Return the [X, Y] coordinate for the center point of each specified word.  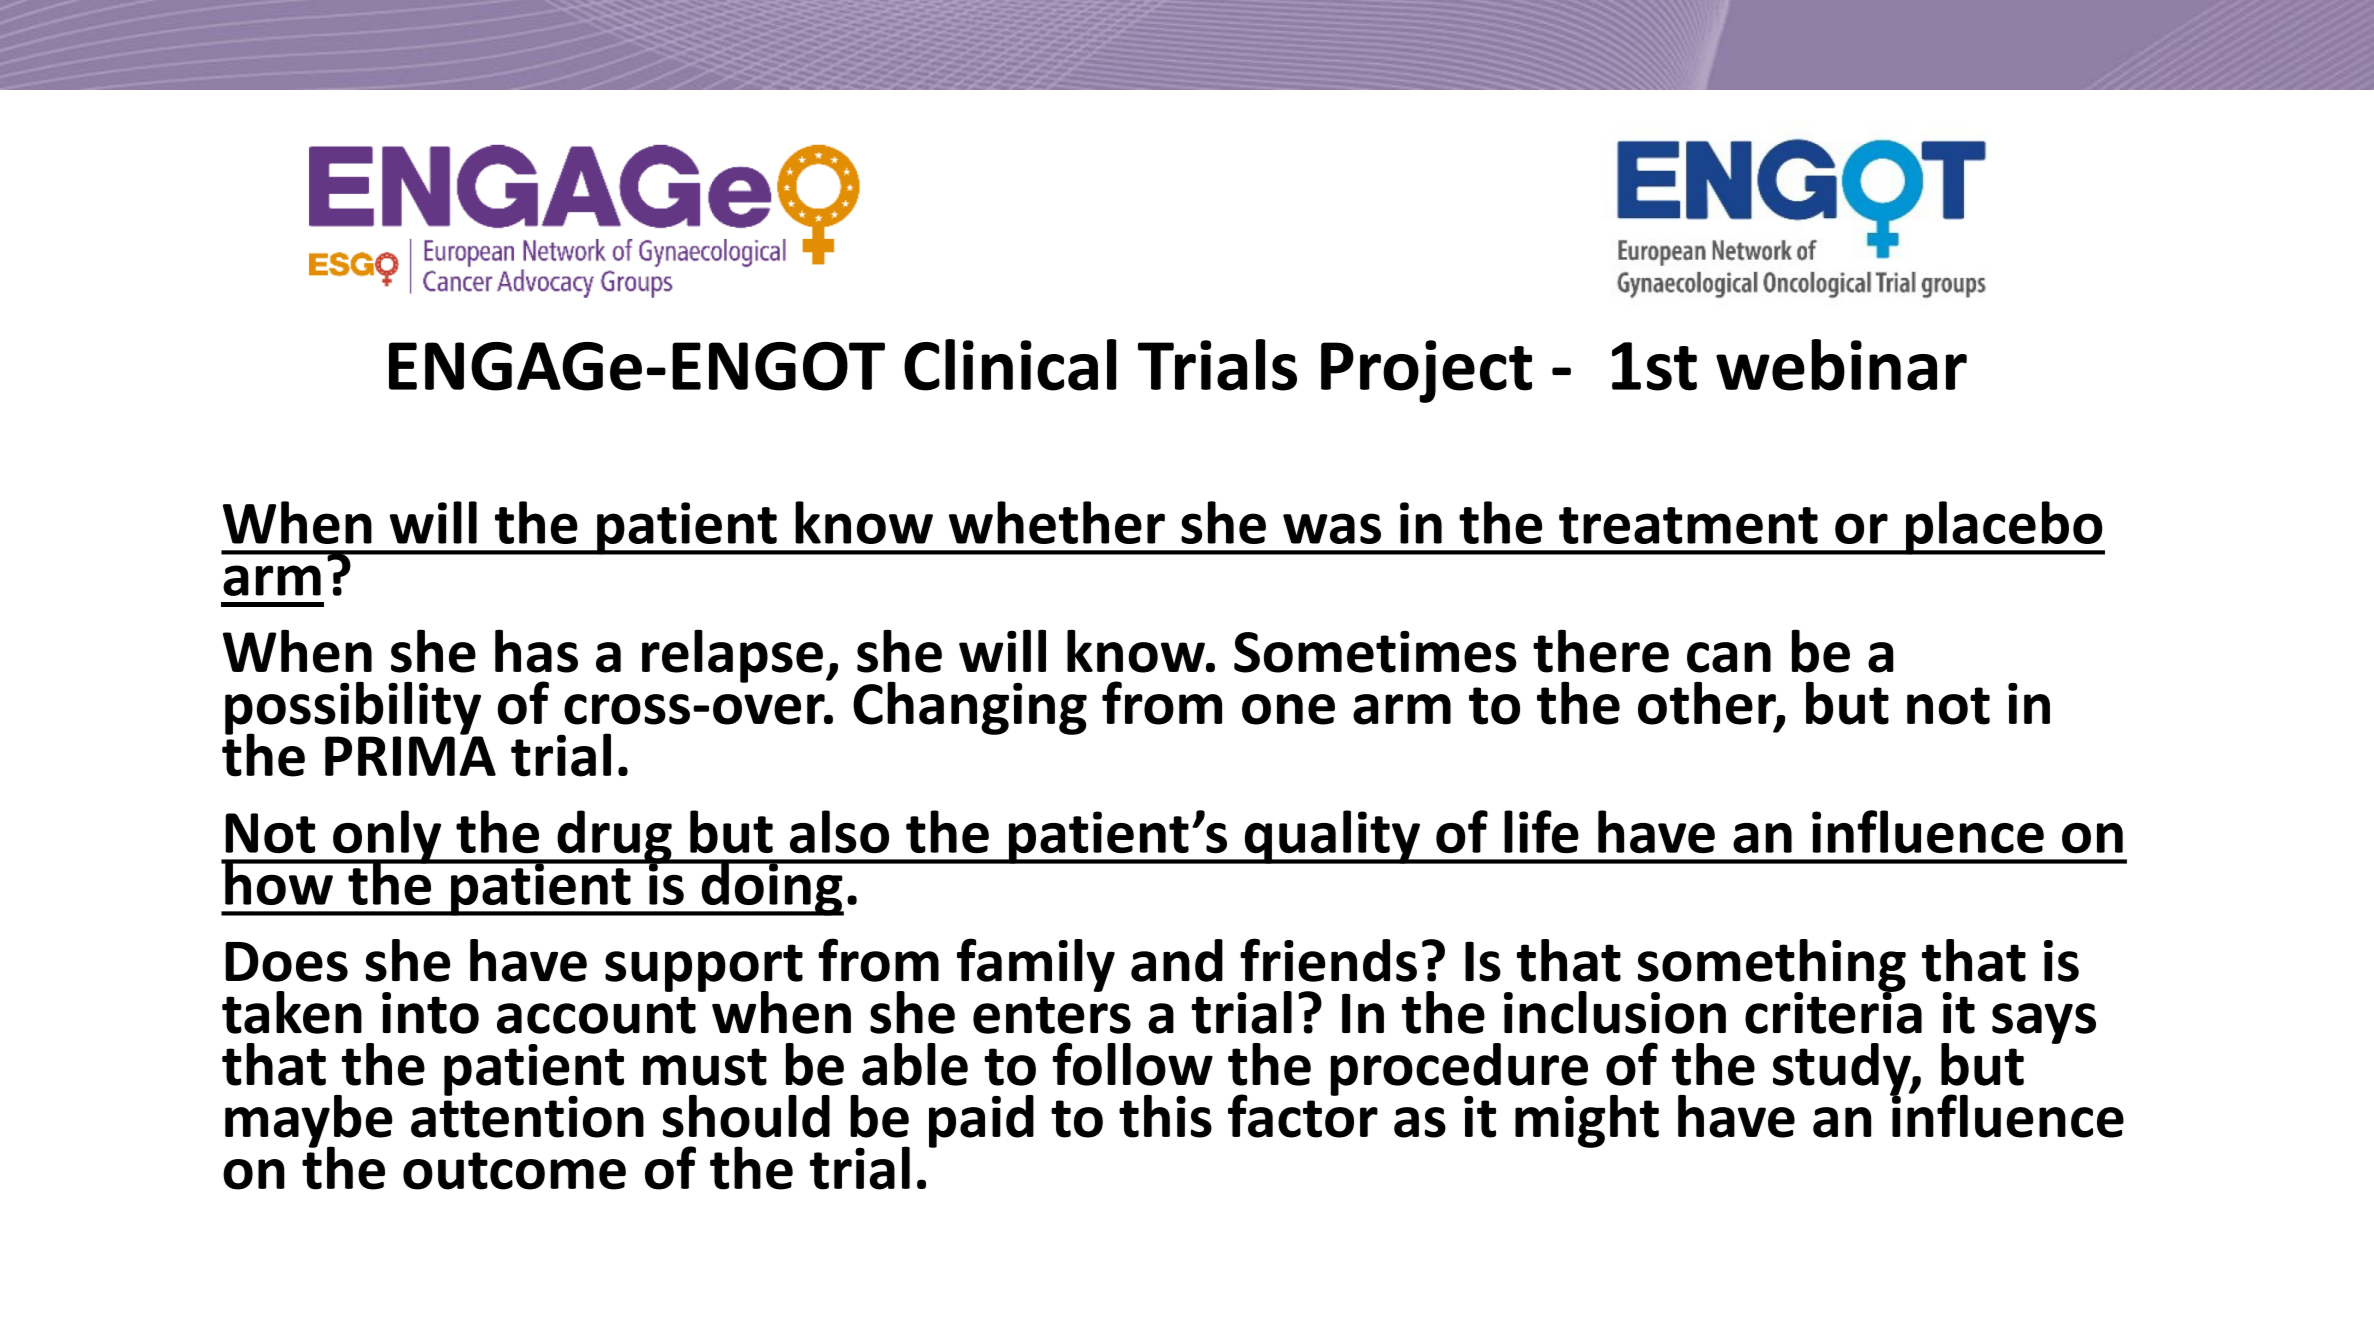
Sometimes [1375, 652]
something [1772, 966]
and [1177, 960]
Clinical [1010, 365]
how [279, 882]
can [1729, 657]
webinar [1841, 365]
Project [1426, 371]
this [1165, 1116]
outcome [514, 1171]
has [536, 651]
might [1587, 1121]
